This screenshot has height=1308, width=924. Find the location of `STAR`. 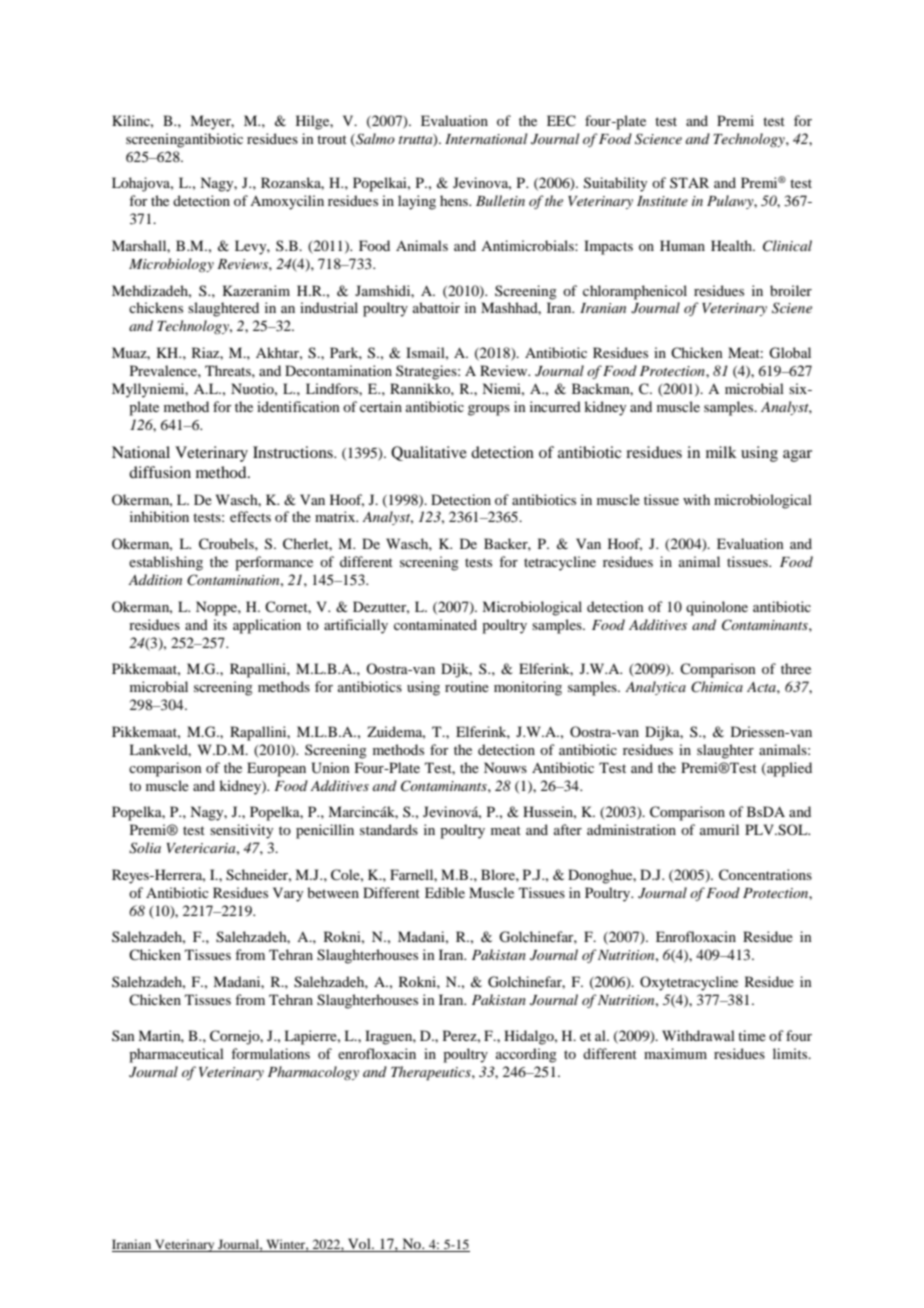

STAR is located at coordinates (689, 182).
